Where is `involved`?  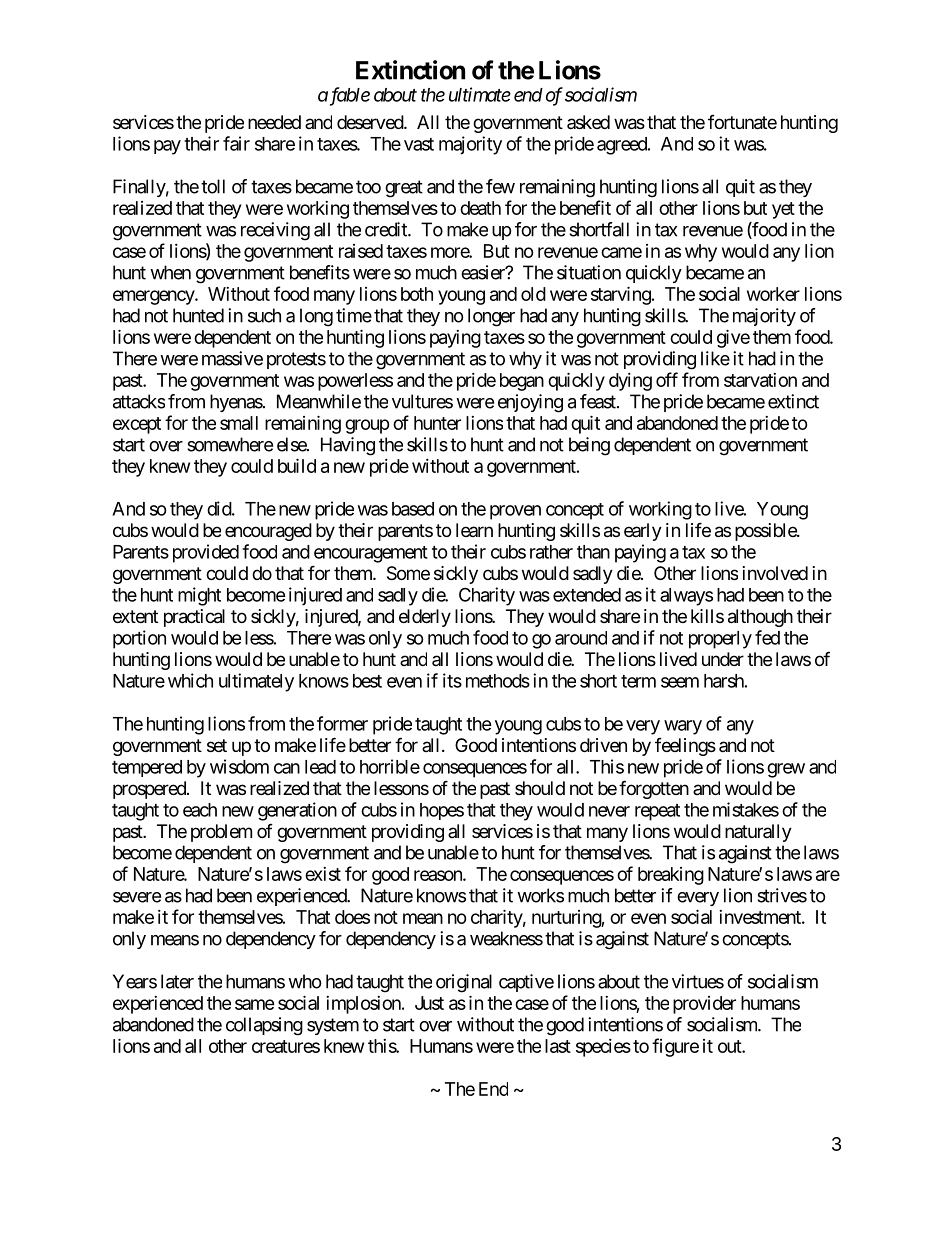
involved is located at coordinates (775, 573).
